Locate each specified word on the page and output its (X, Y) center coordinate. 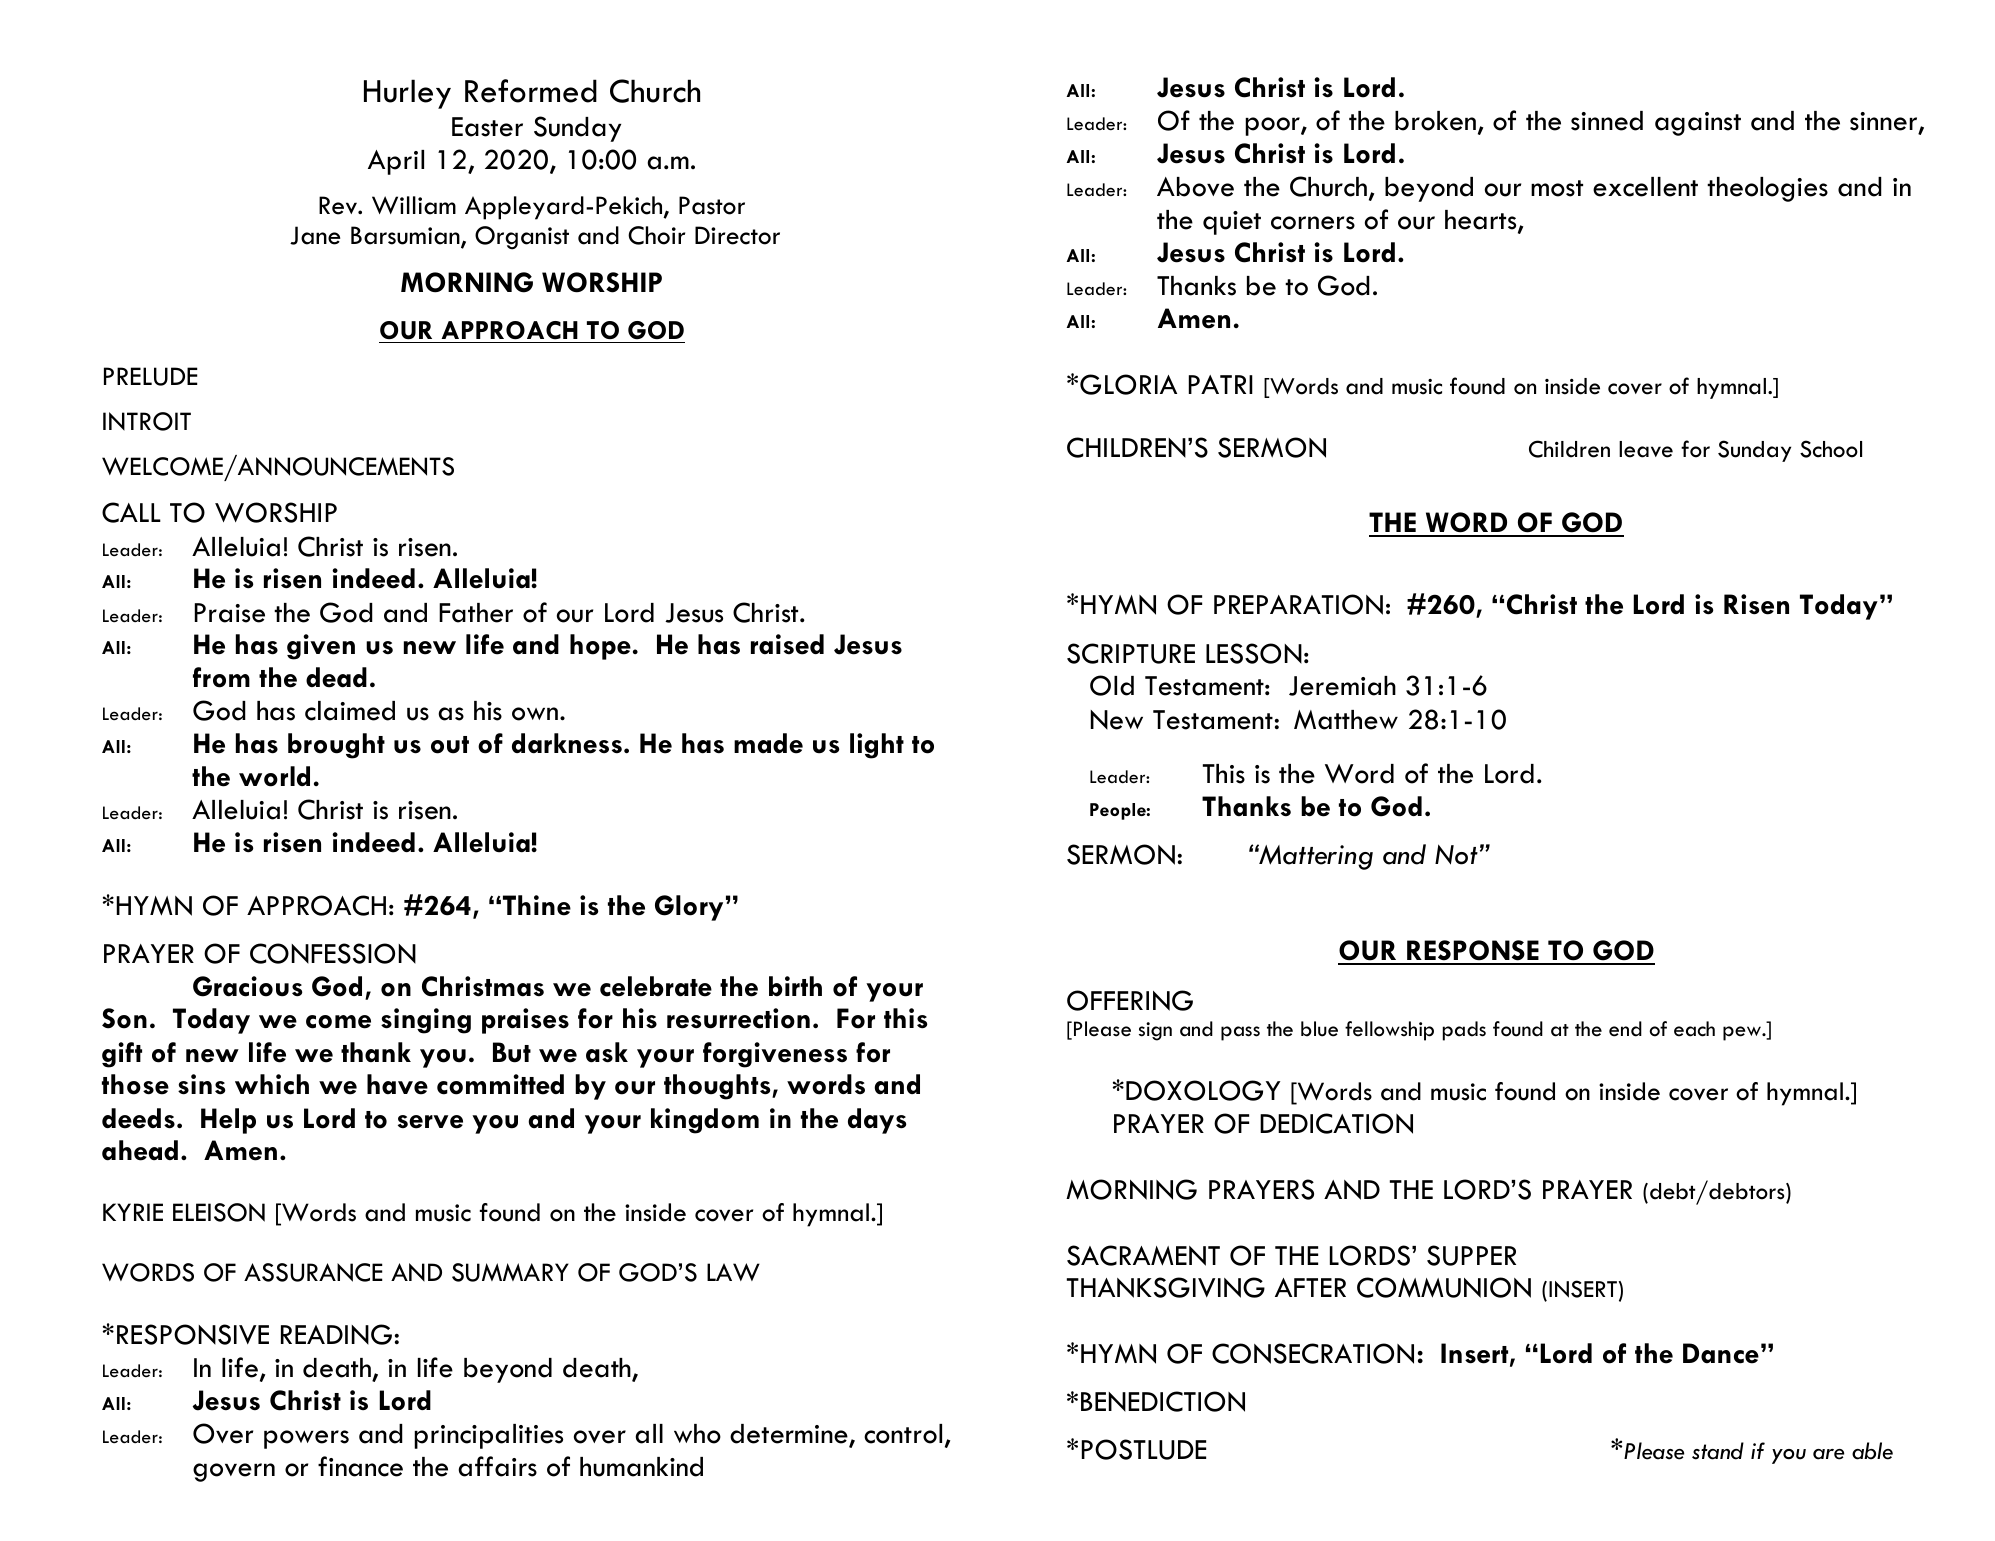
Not (1456, 854)
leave (1646, 449)
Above (1195, 187)
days (877, 1121)
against (1698, 124)
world (274, 776)
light (877, 746)
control (903, 1434)
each (1694, 1029)
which (272, 1084)
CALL (131, 512)
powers (306, 1439)
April (396, 162)
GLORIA (1128, 384)
